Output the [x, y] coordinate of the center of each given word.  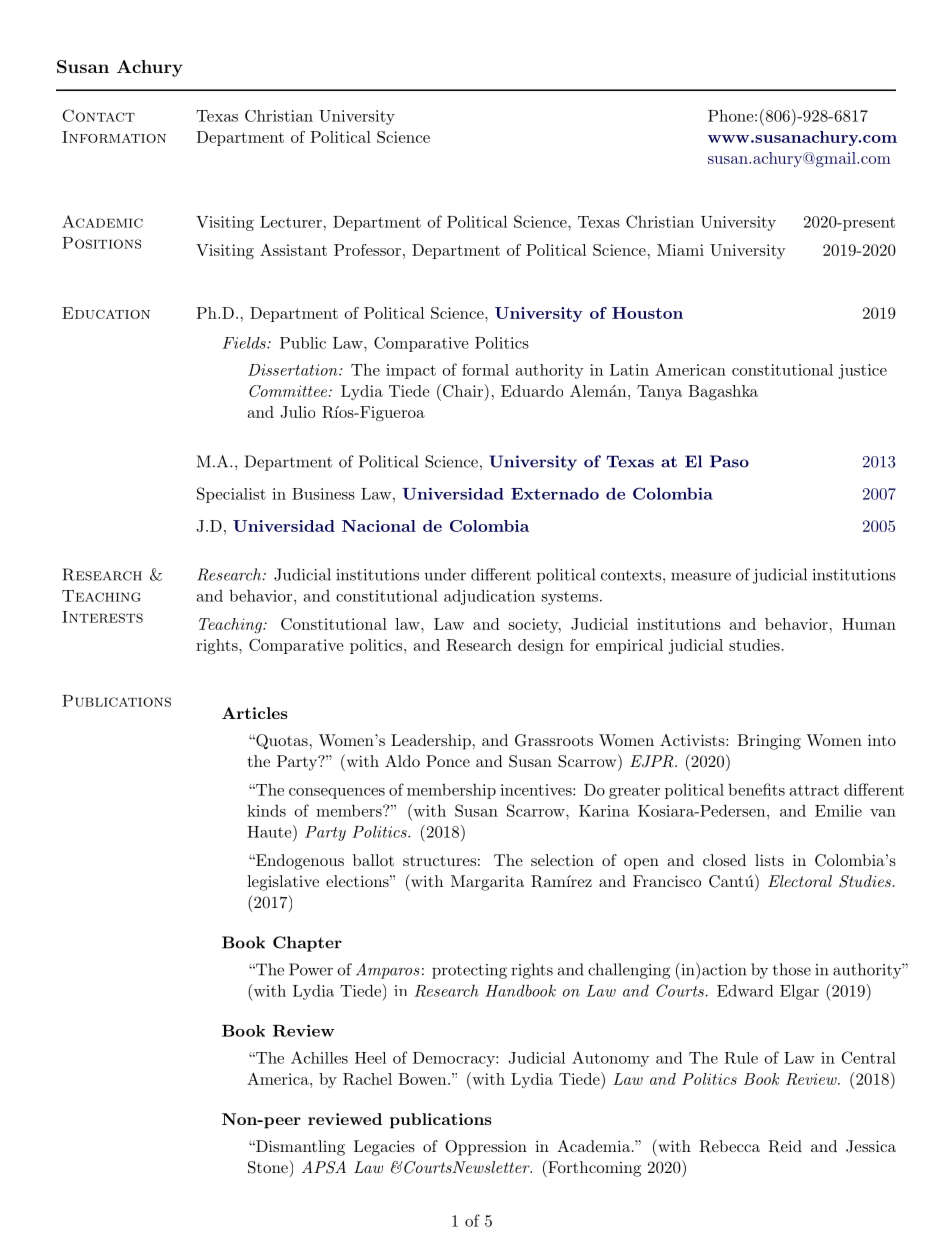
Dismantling [299, 1148]
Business [323, 494]
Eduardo [532, 391]
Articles [255, 713]
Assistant [293, 250]
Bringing [769, 742]
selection [562, 860]
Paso [729, 461]
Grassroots [554, 740]
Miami [680, 250]
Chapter [307, 944]
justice [862, 371]
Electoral [800, 881]
